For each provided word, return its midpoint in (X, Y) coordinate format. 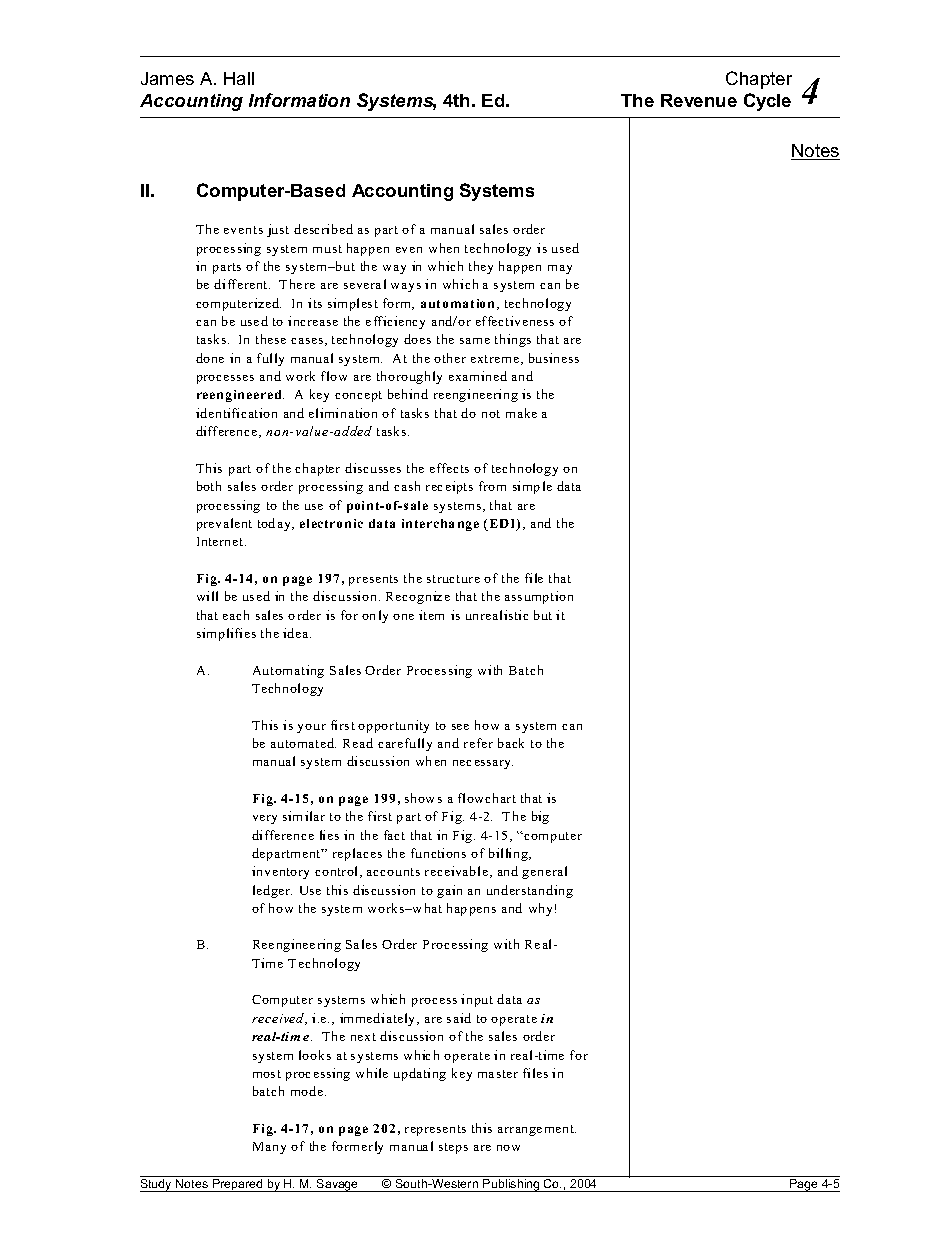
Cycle (767, 102)
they (481, 267)
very (265, 819)
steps (453, 1148)
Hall (239, 78)
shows (423, 798)
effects (449, 468)
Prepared (238, 1185)
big (540, 817)
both (209, 486)
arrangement (537, 1130)
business (554, 358)
